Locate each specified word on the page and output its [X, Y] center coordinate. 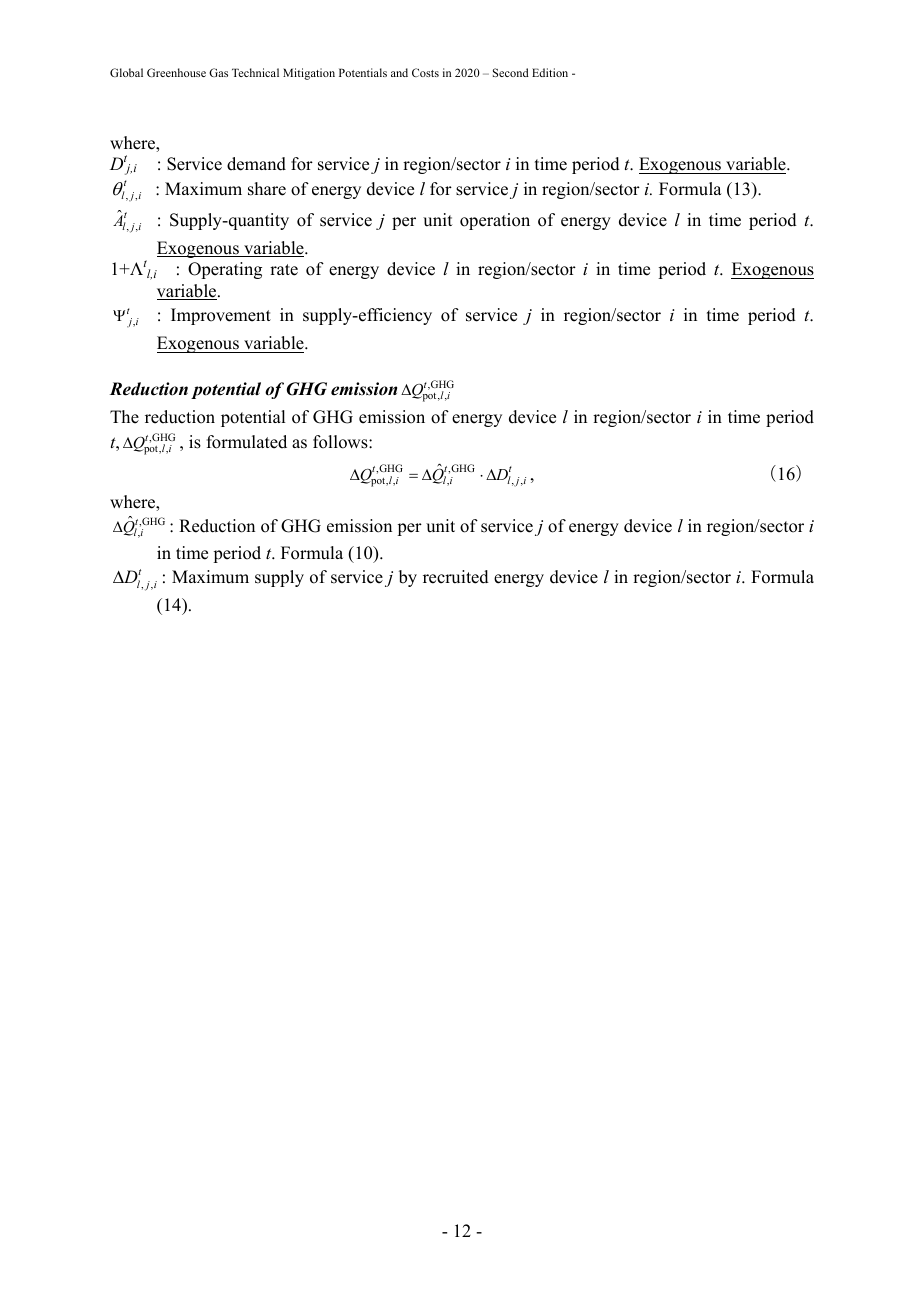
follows [341, 442]
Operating [225, 270]
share [267, 189]
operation [495, 221]
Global [126, 72]
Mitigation [309, 74]
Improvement [221, 316]
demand [256, 164]
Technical [255, 72]
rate [284, 270]
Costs [425, 72]
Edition [550, 72]
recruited [456, 577]
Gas [218, 72]
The [124, 417]
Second [511, 72]
